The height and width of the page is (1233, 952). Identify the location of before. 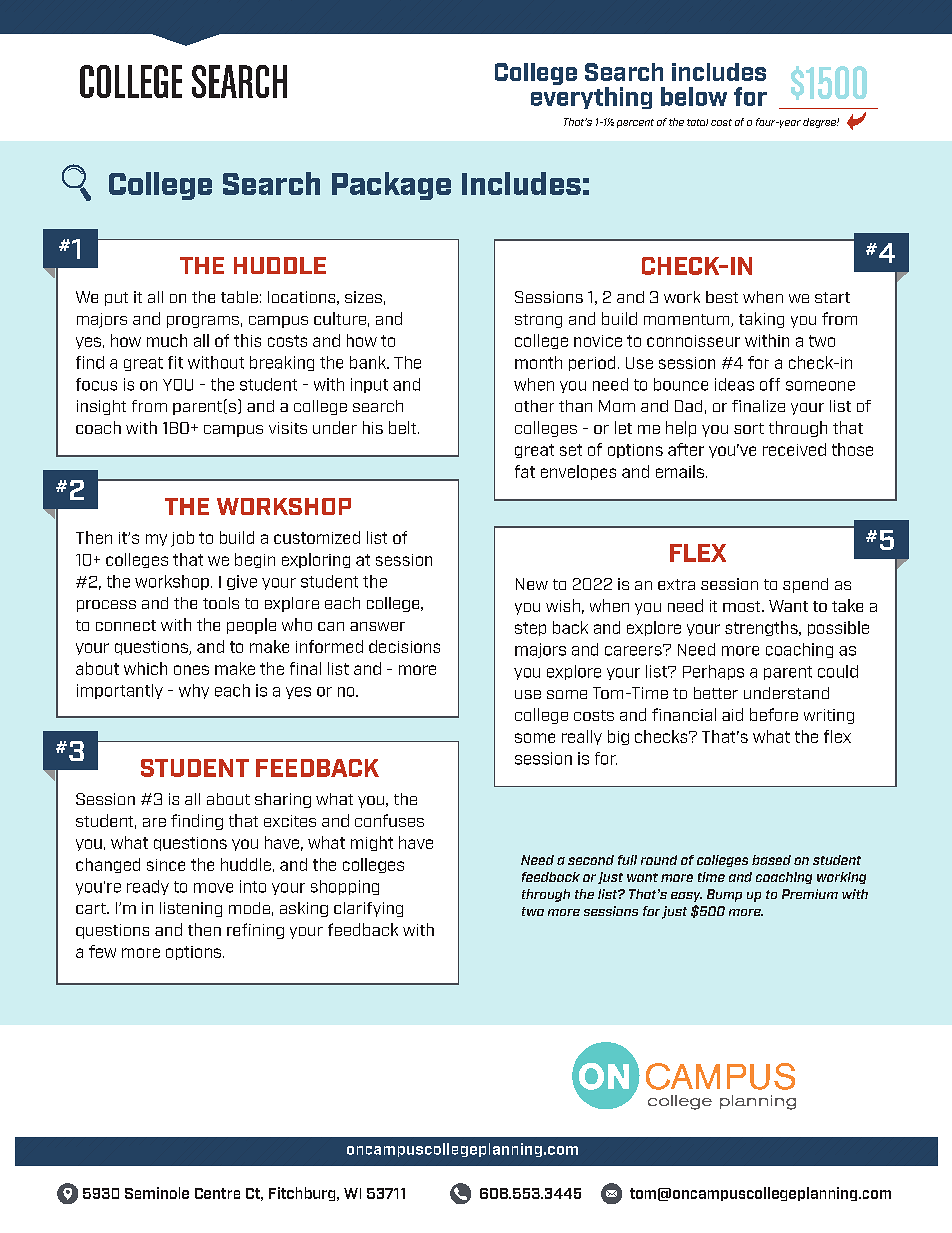
(774, 714).
